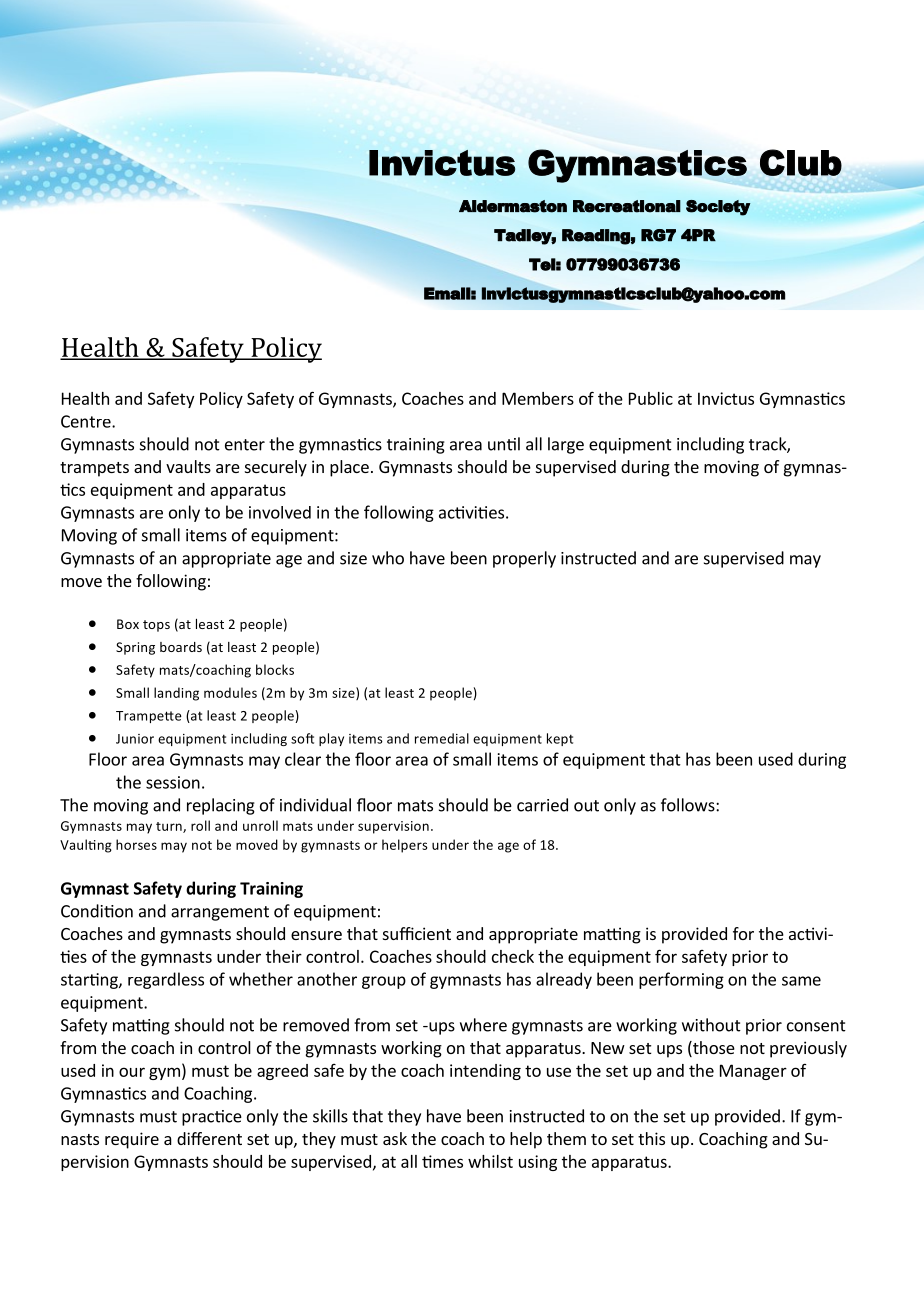 The image size is (924, 1308). I want to click on follows, so click(689, 805).
